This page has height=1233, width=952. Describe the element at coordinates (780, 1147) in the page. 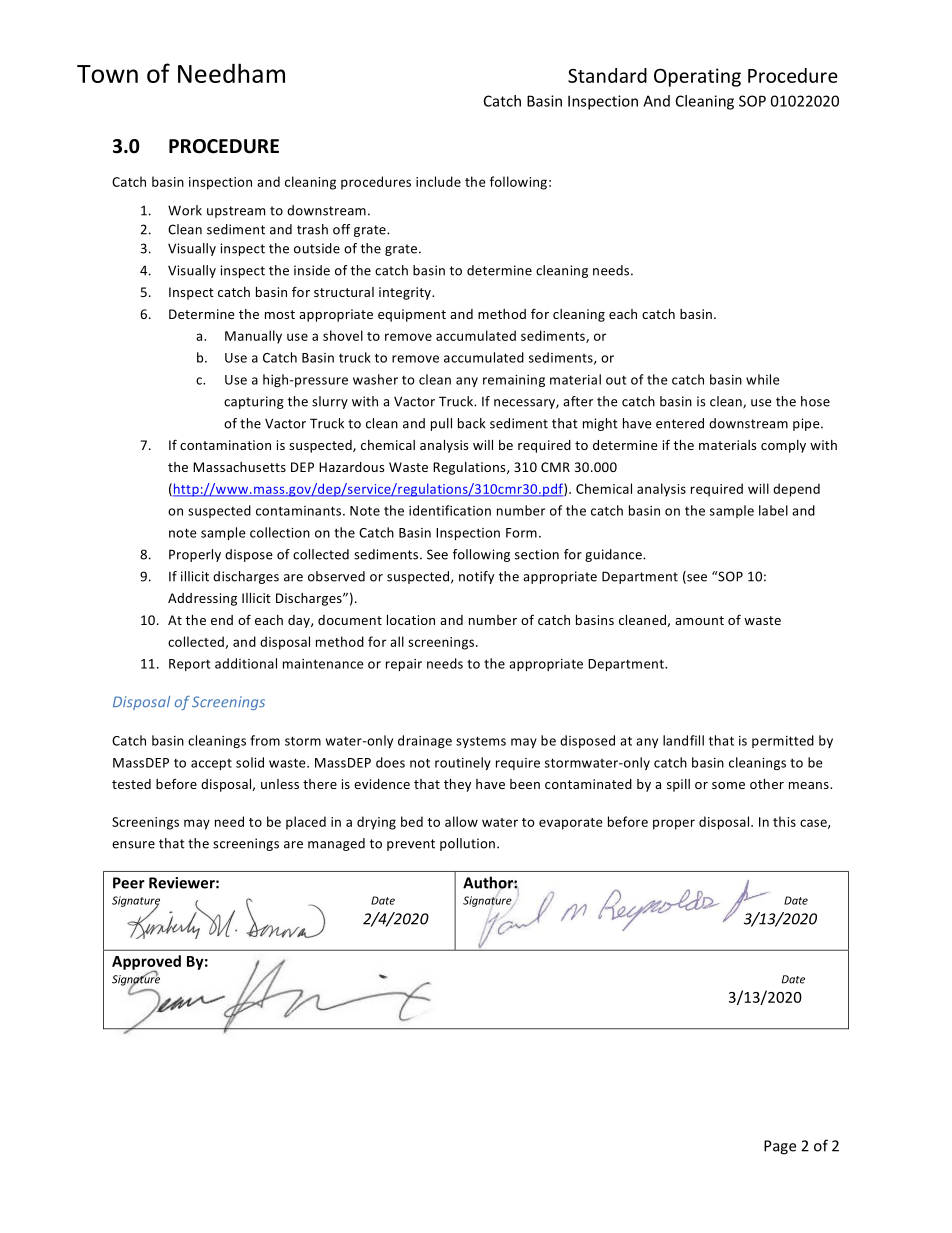

I see `Page` at that location.
